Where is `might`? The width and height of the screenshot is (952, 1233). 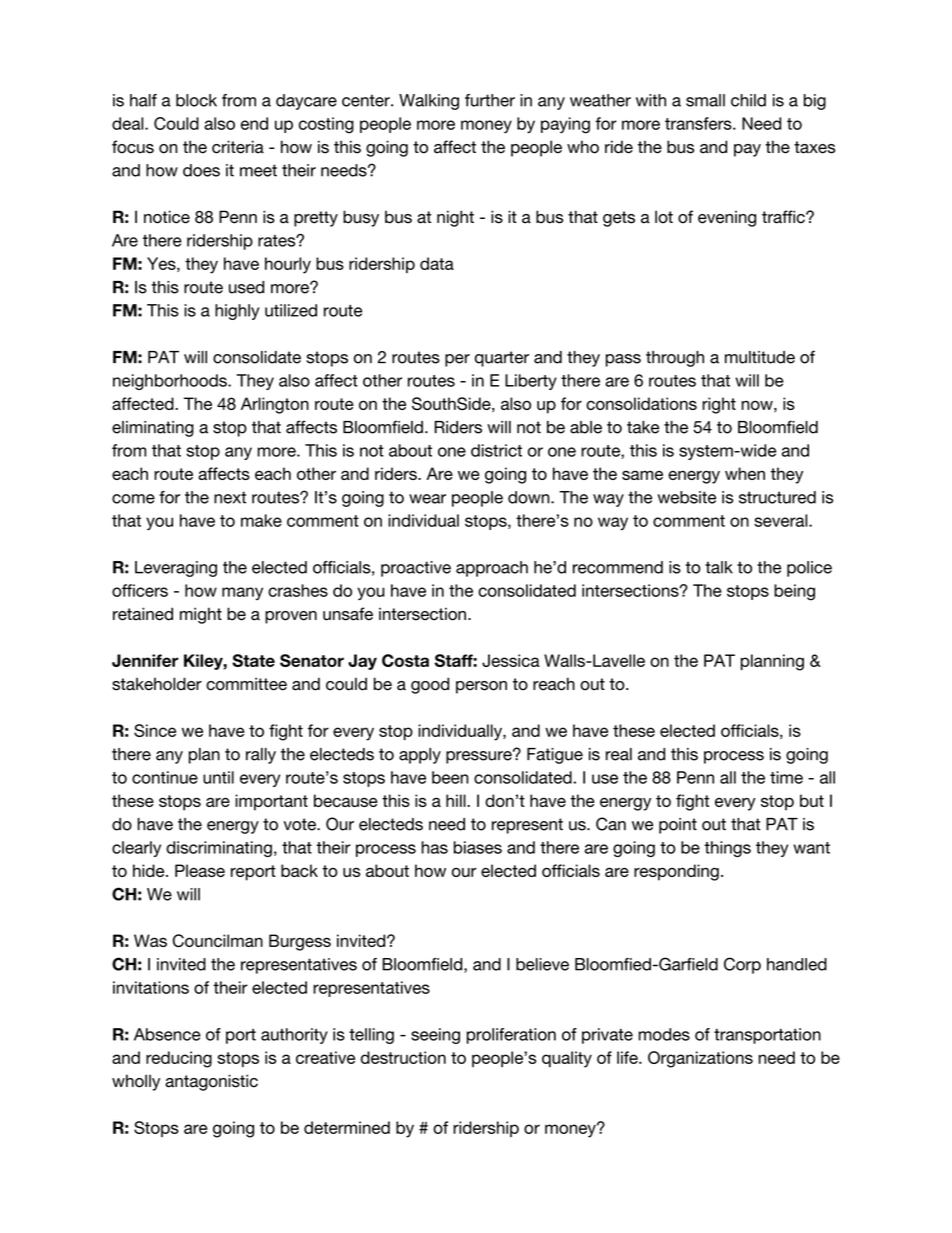
might is located at coordinates (201, 615).
